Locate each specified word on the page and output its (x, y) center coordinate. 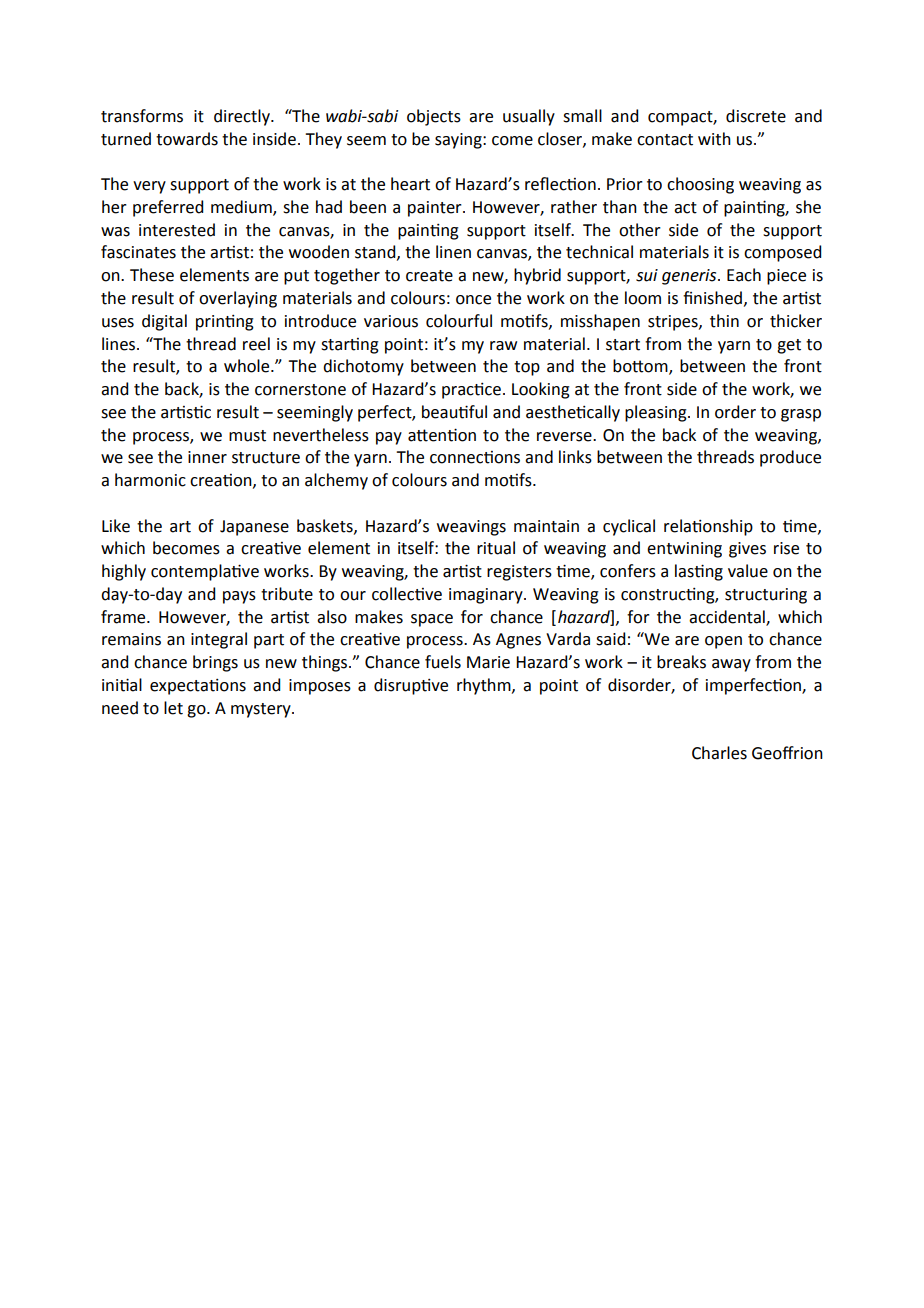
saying (459, 141)
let (173, 708)
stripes (674, 323)
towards (187, 139)
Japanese (254, 528)
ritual (496, 548)
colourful (459, 321)
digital (164, 322)
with (714, 139)
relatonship (708, 527)
